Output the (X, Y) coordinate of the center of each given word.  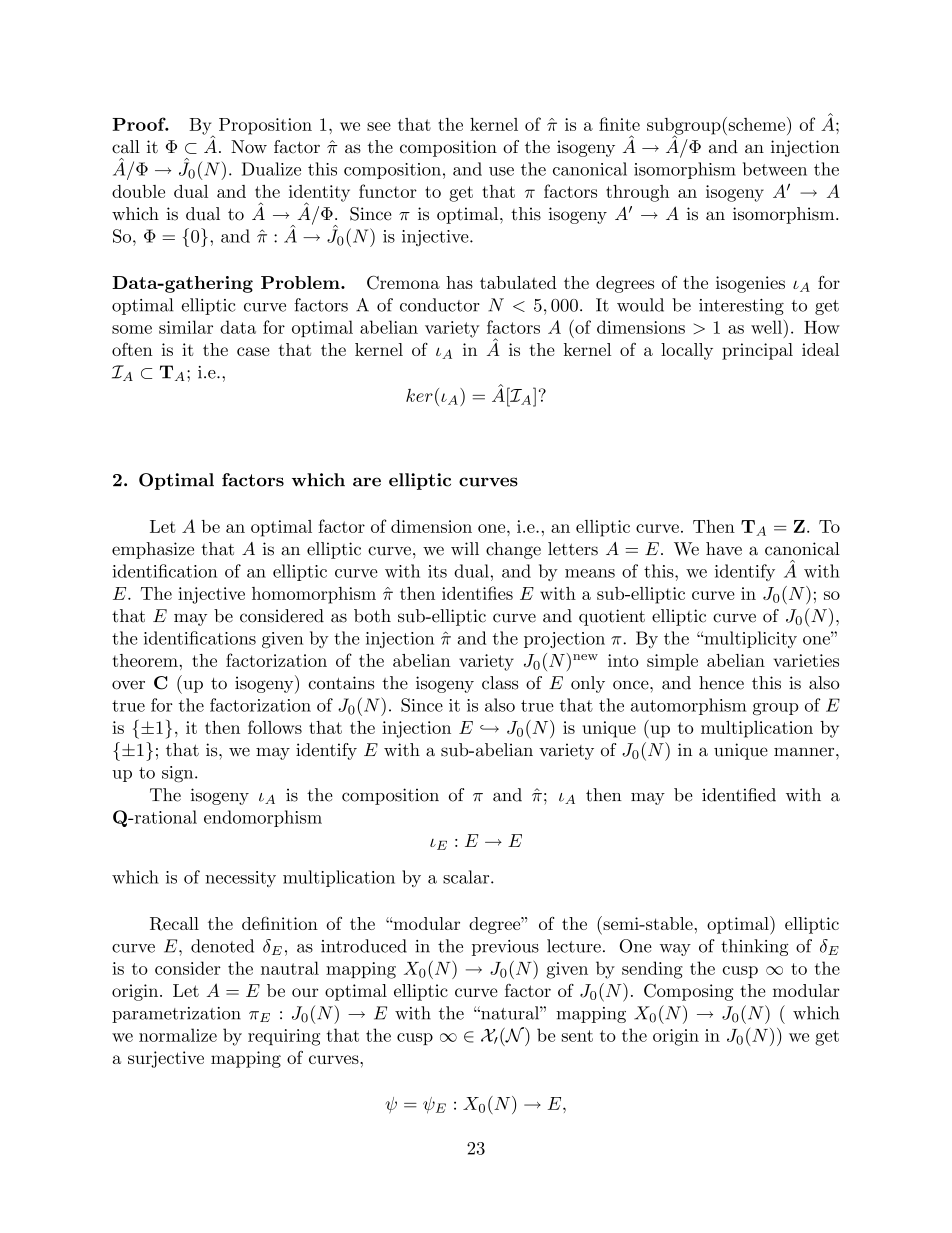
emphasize (153, 550)
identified (739, 795)
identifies (477, 593)
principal (757, 351)
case (253, 351)
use (501, 171)
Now (249, 147)
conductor (440, 305)
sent (577, 1036)
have (724, 549)
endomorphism (263, 818)
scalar (467, 877)
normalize (178, 1035)
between (775, 169)
